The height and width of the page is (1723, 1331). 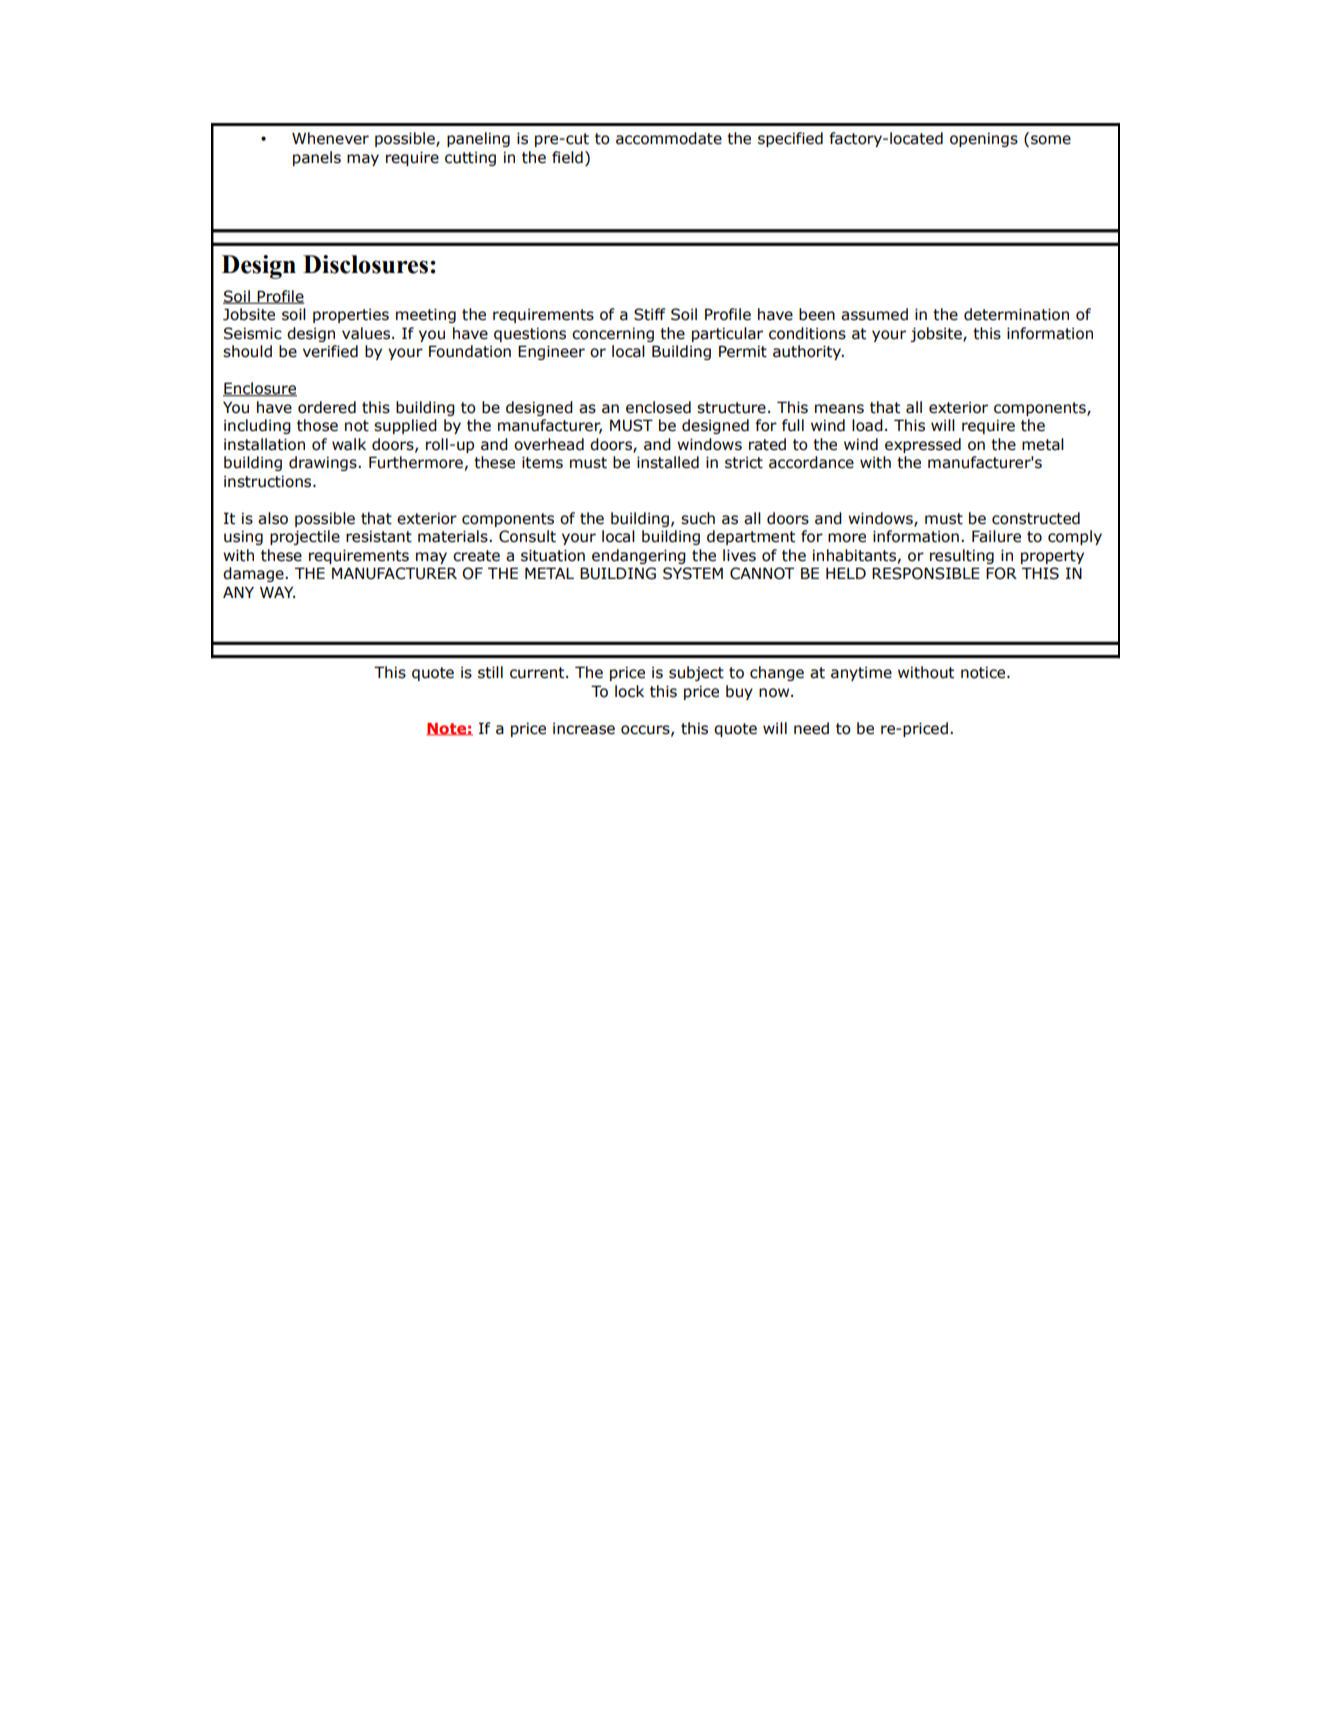 What do you see at coordinates (984, 139) in the page?
I see `openings` at bounding box center [984, 139].
